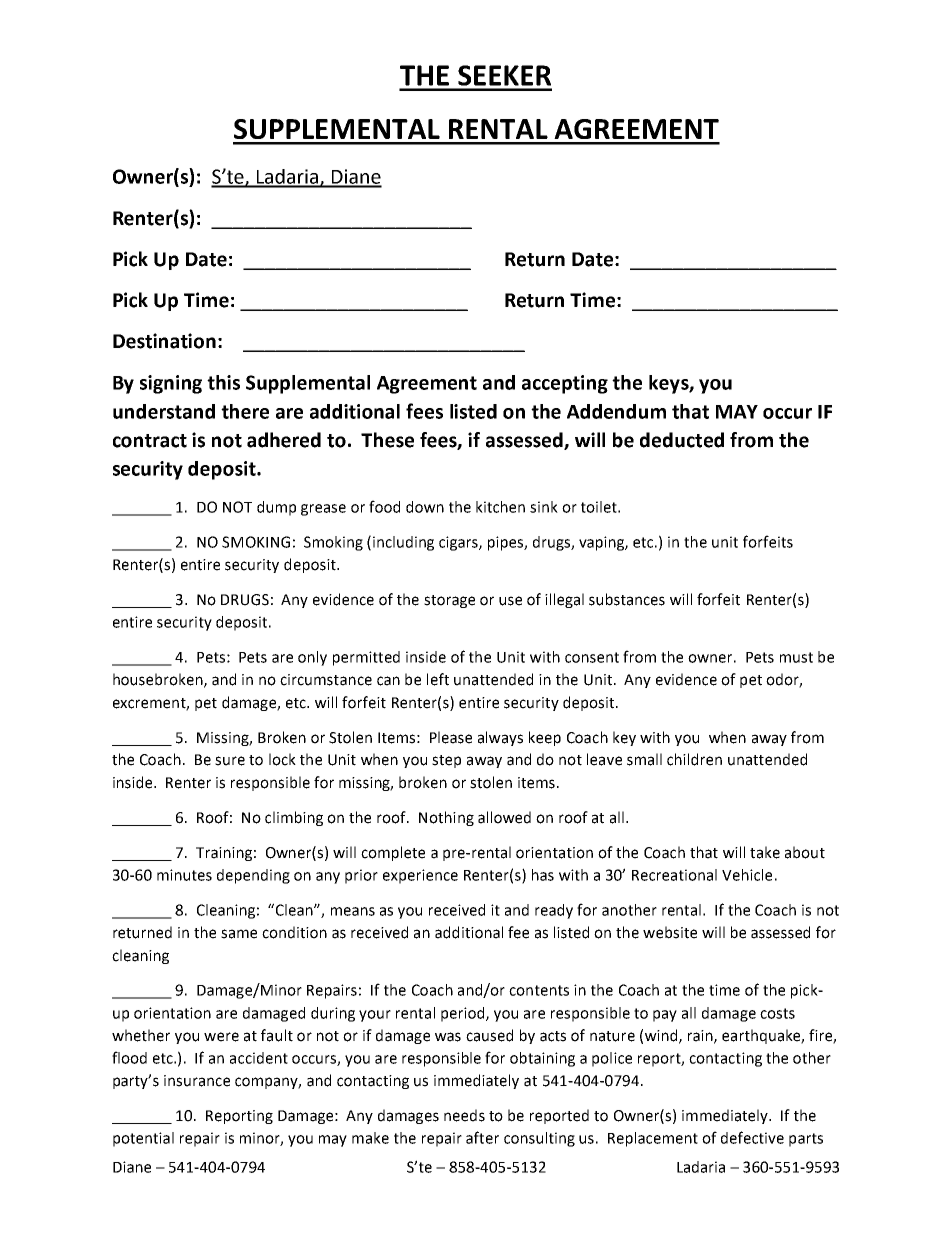  I want to click on Addendum, so click(616, 411).
